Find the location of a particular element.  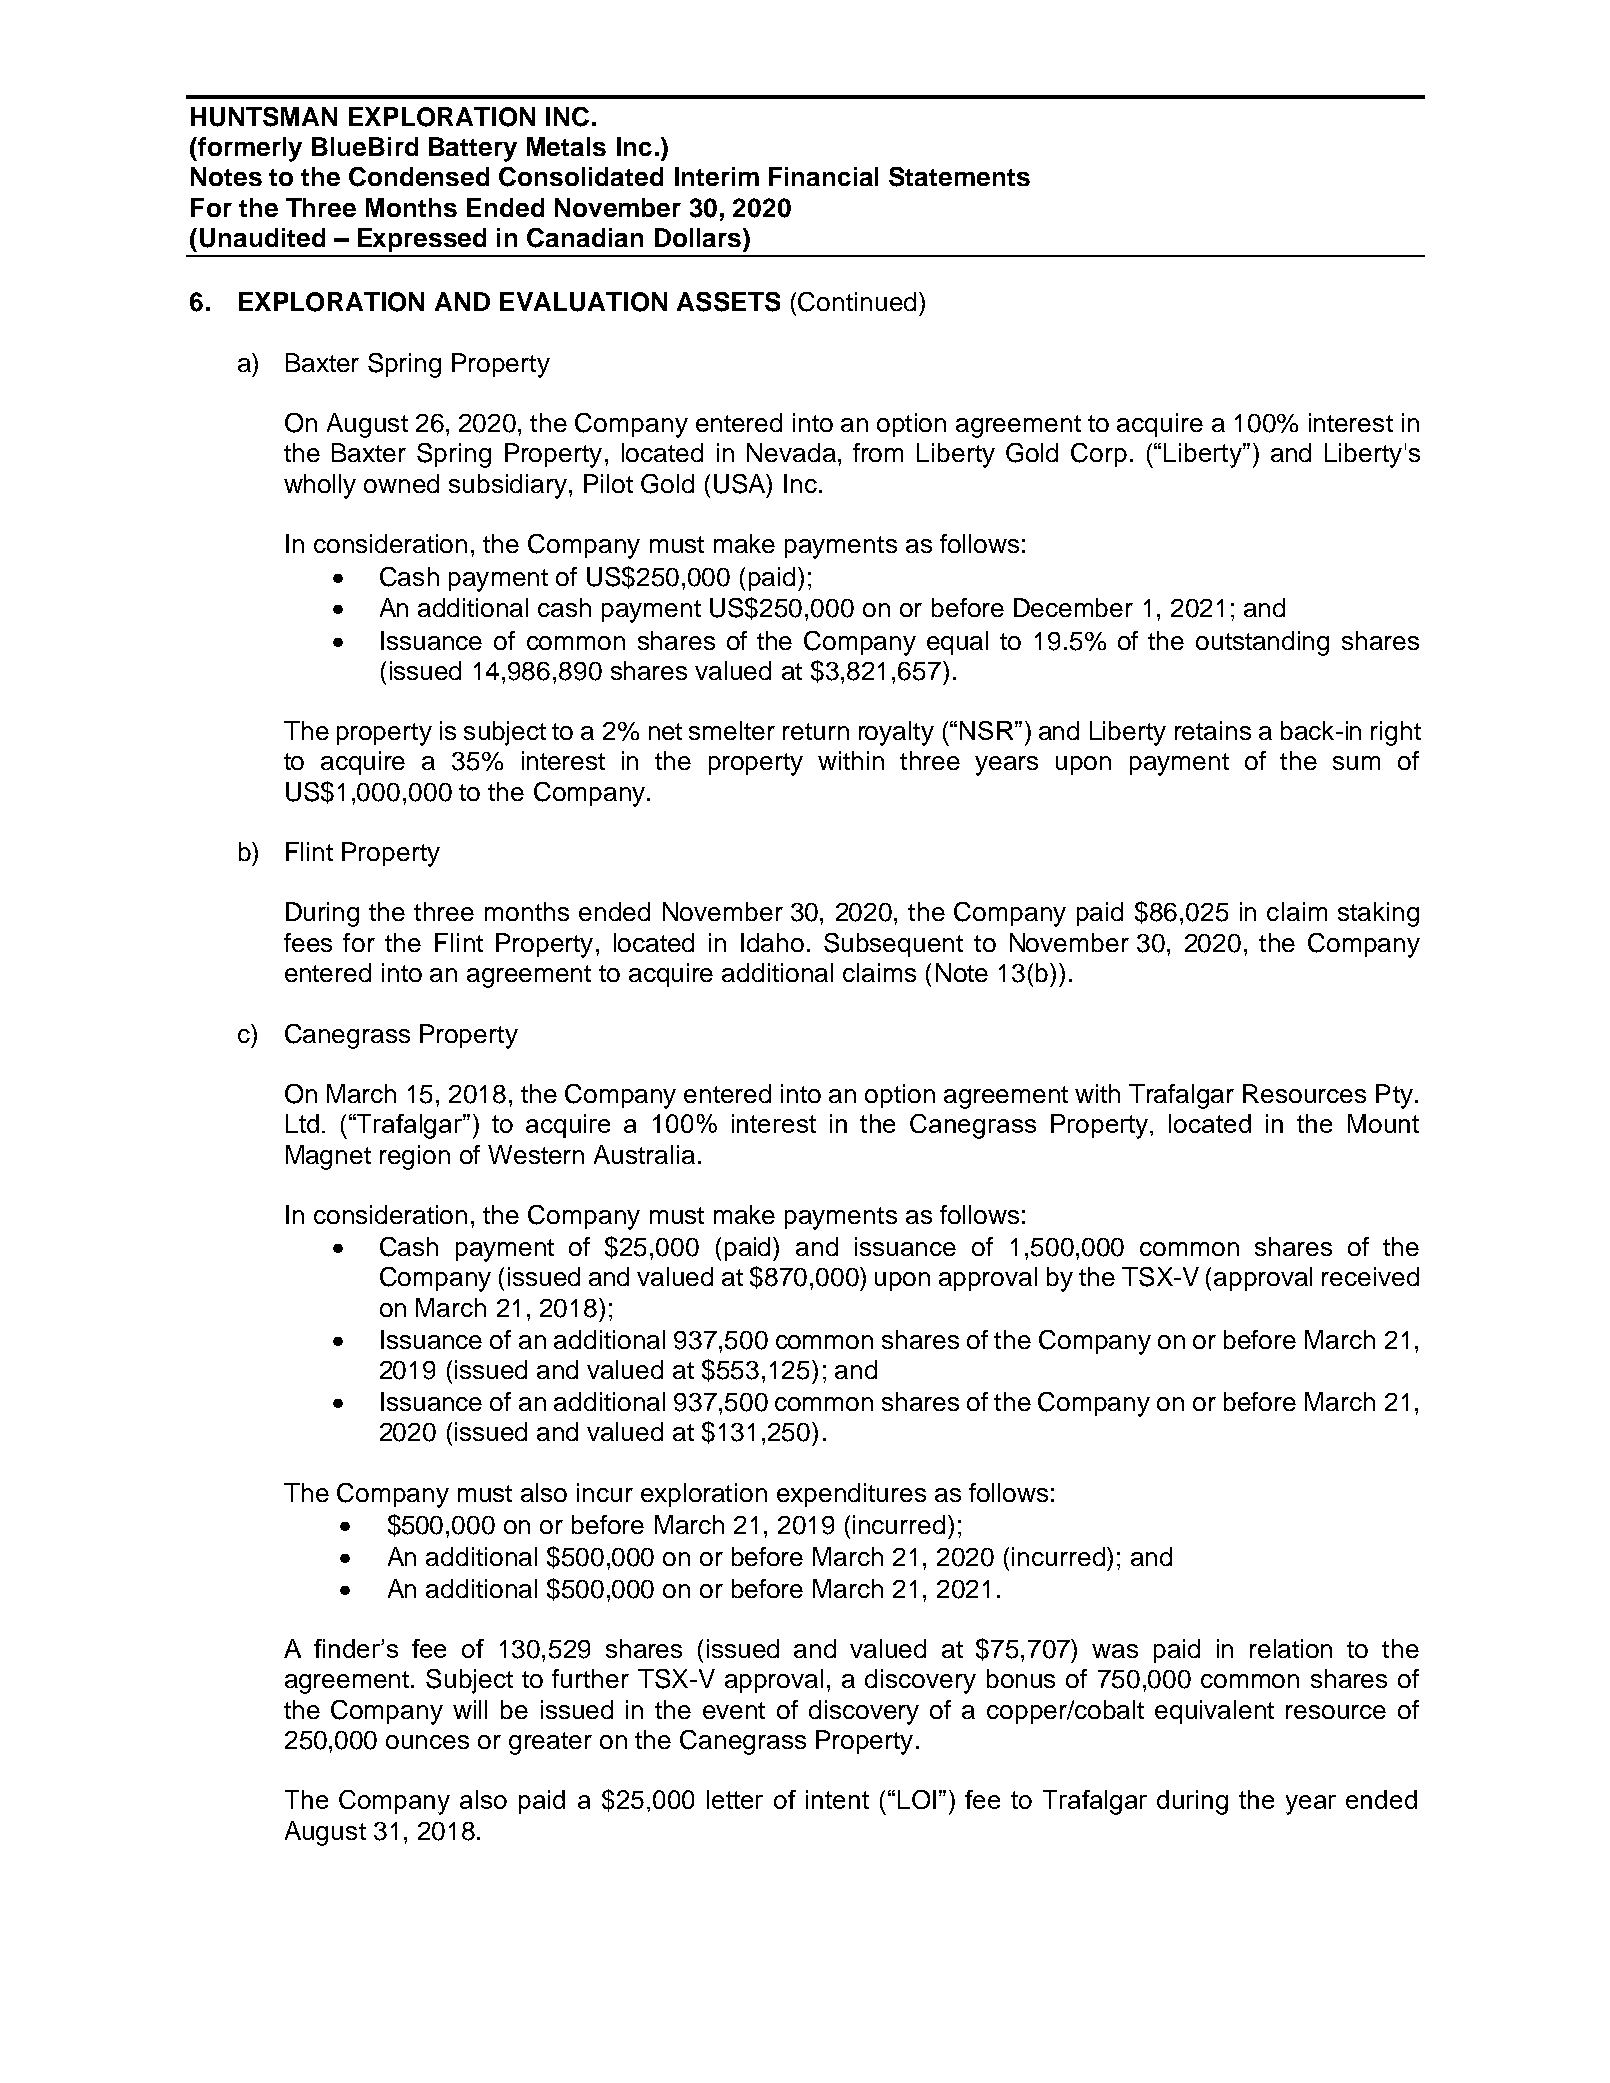

Condensed is located at coordinates (419, 177).
